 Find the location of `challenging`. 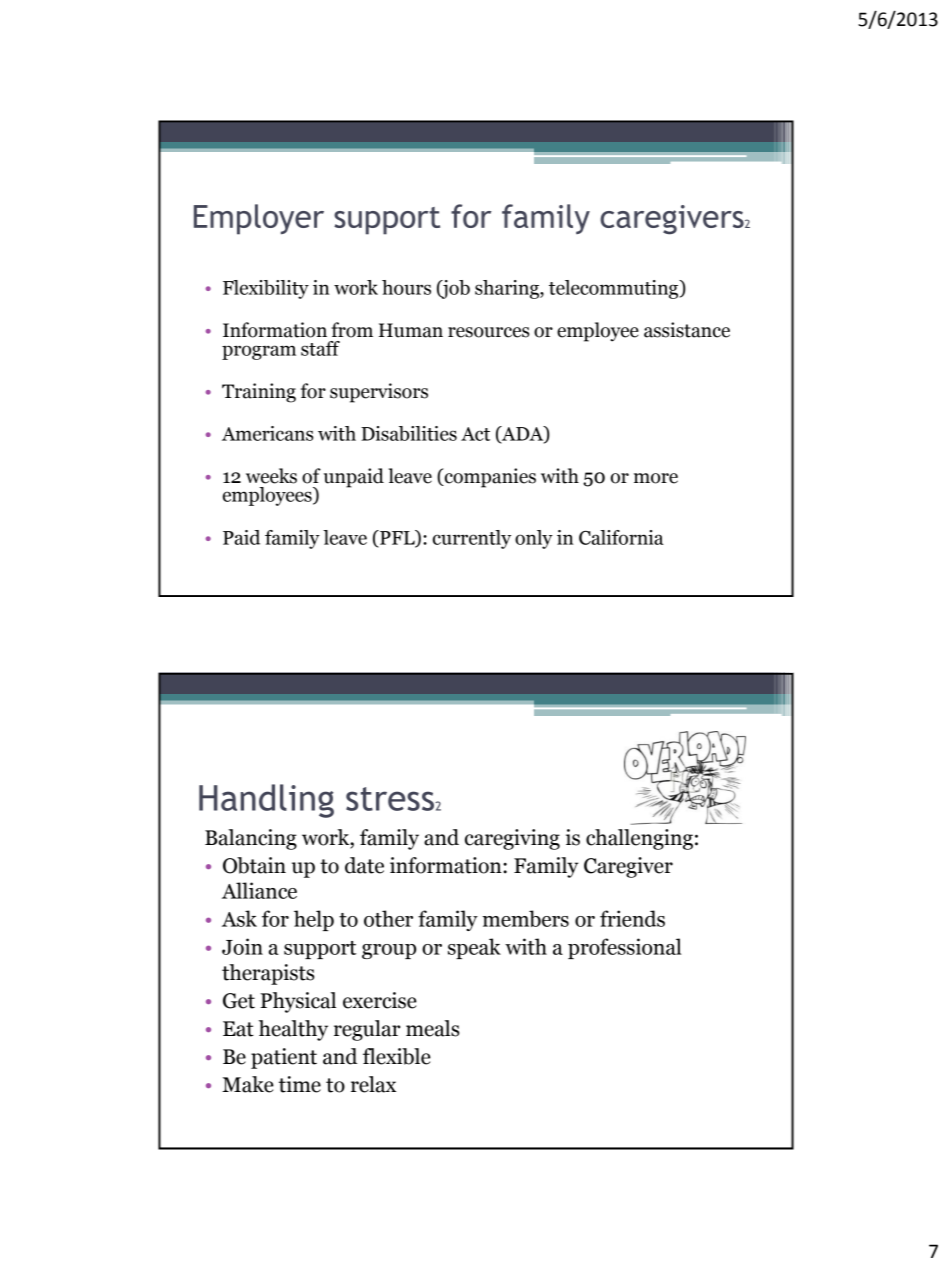

challenging is located at coordinates (639, 839).
